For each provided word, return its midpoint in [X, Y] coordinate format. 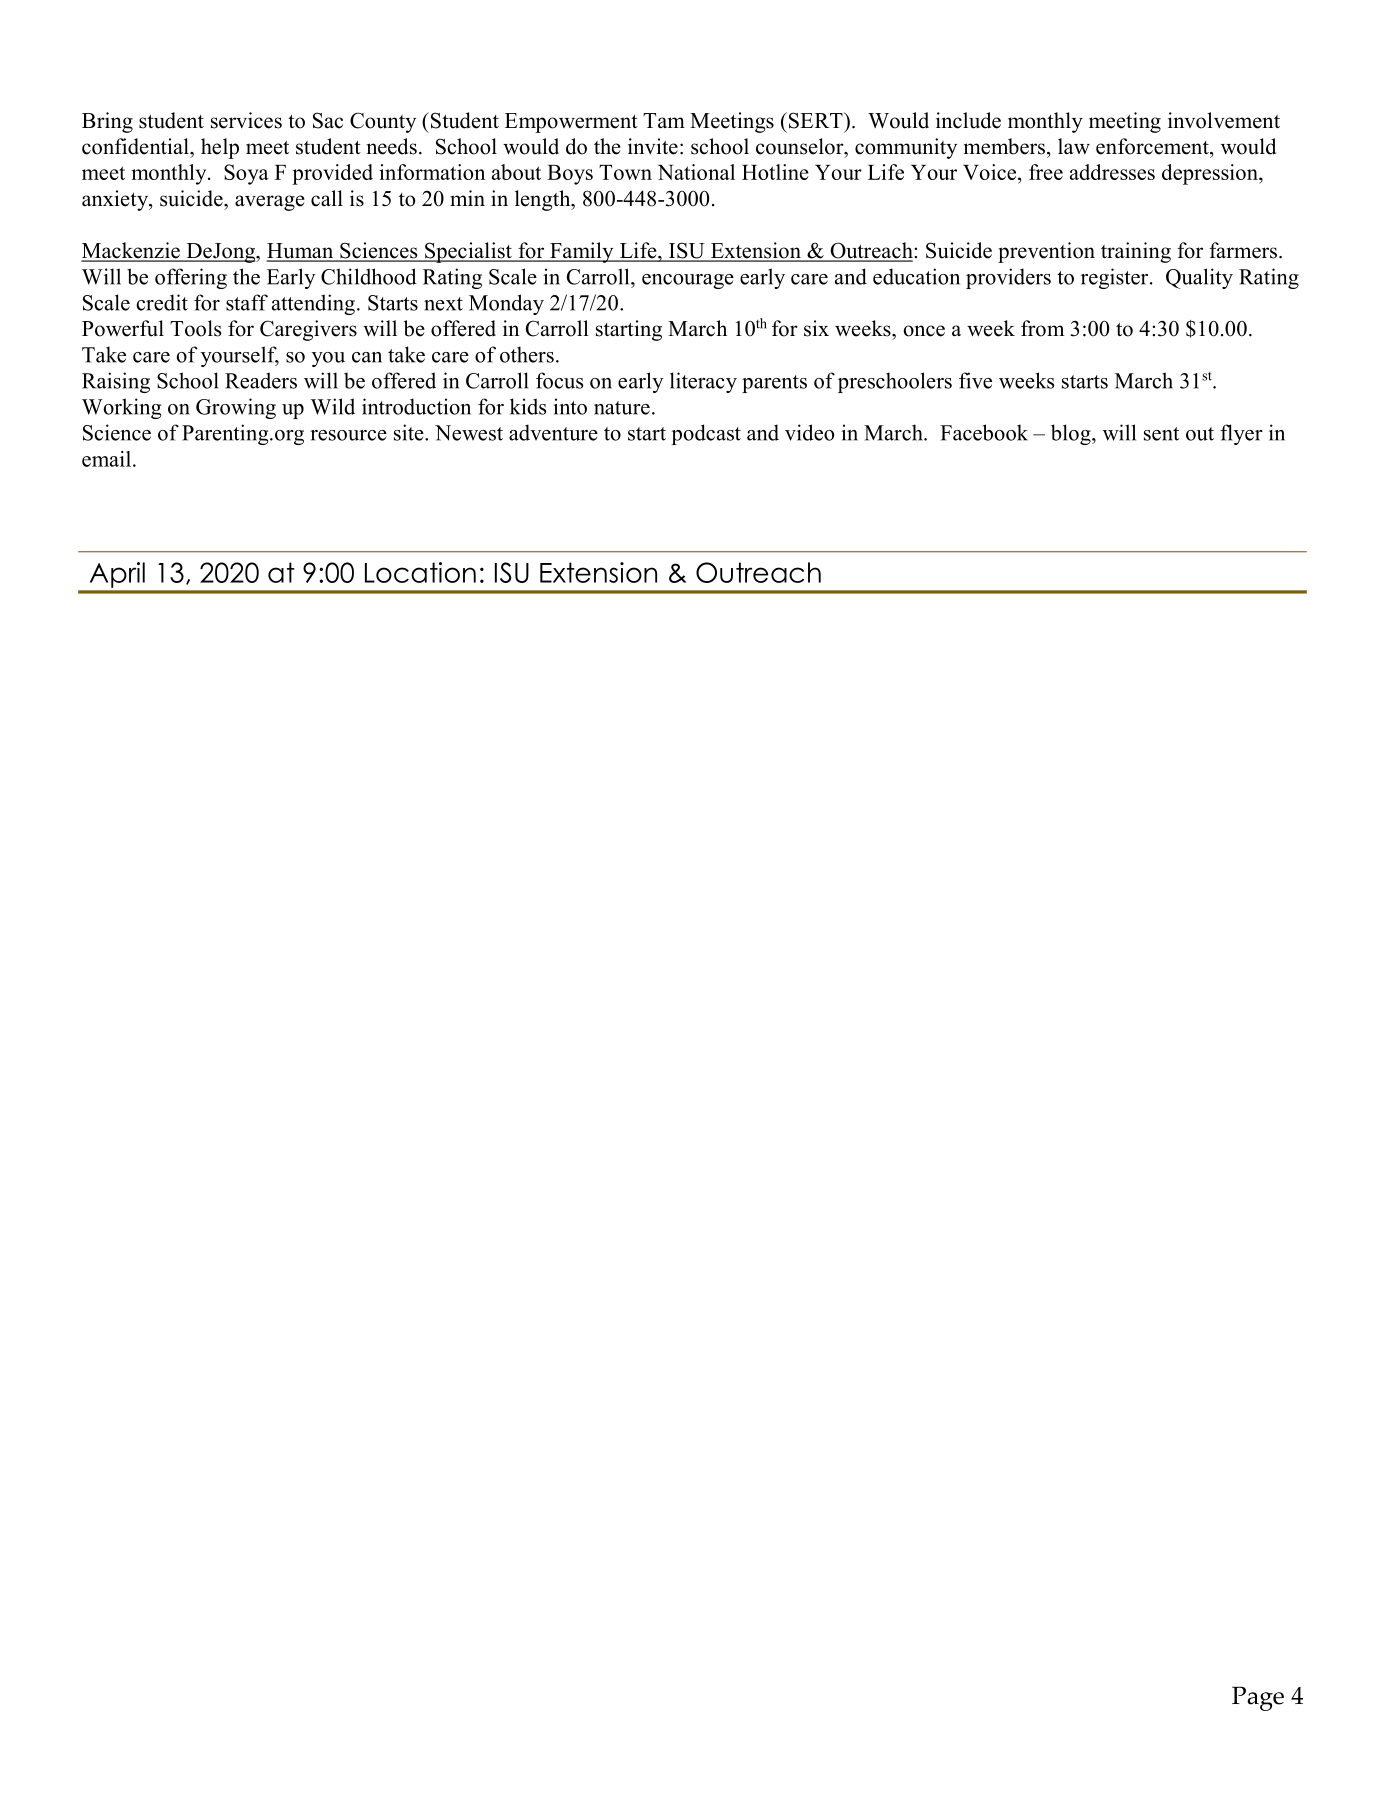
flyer [1241, 434]
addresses [1112, 172]
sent [1161, 434]
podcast [706, 434]
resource [348, 435]
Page [1258, 1698]
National [696, 172]
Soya [246, 174]
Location [420, 572]
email [106, 459]
